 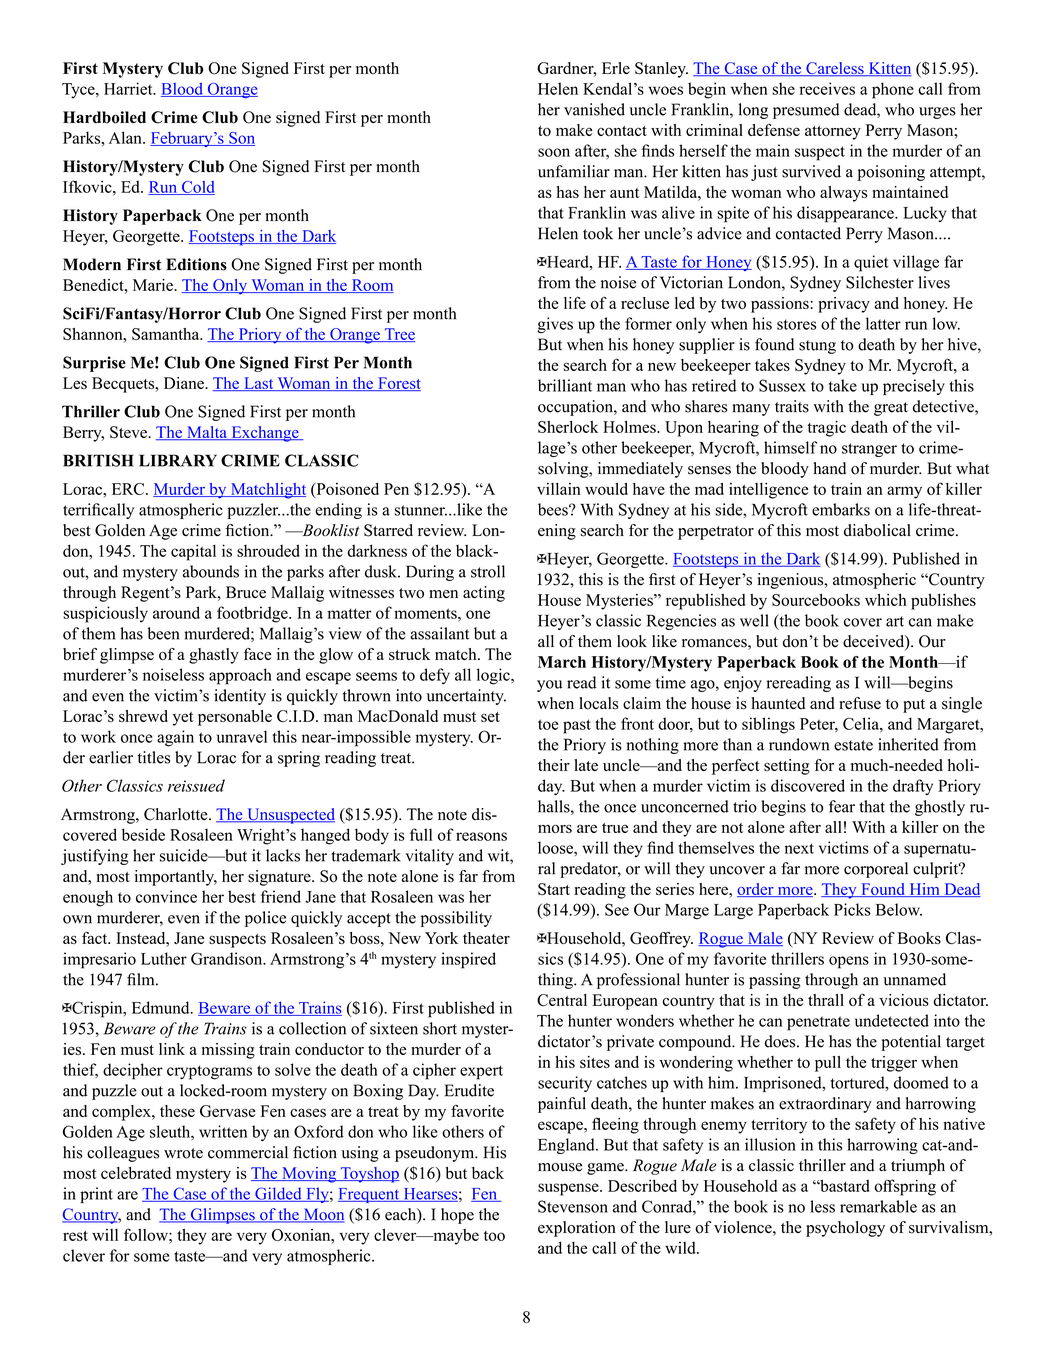 What do you see at coordinates (129, 88) in the screenshot?
I see `Harriet` at bounding box center [129, 88].
